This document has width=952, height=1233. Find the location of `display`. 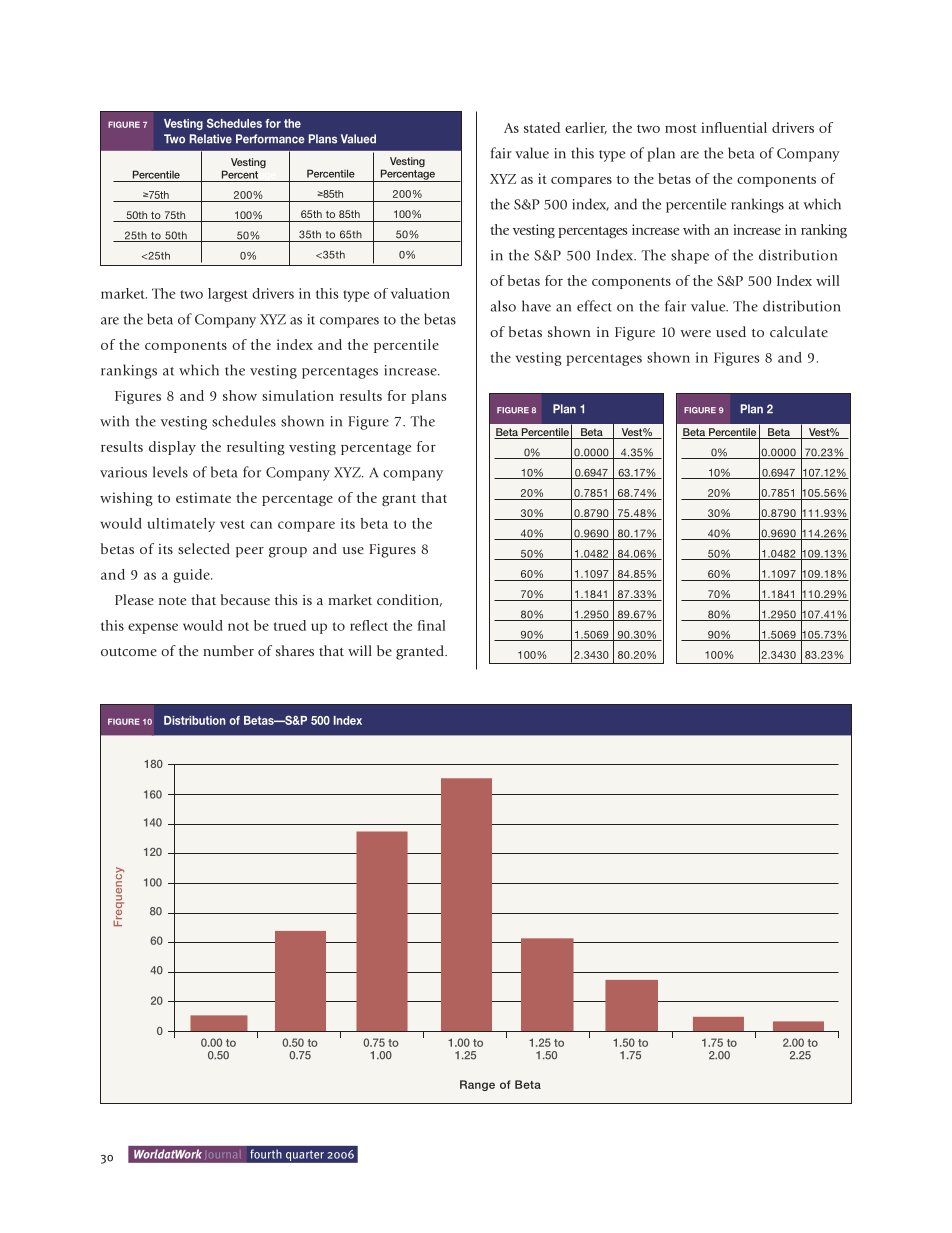

display is located at coordinates (172, 448).
